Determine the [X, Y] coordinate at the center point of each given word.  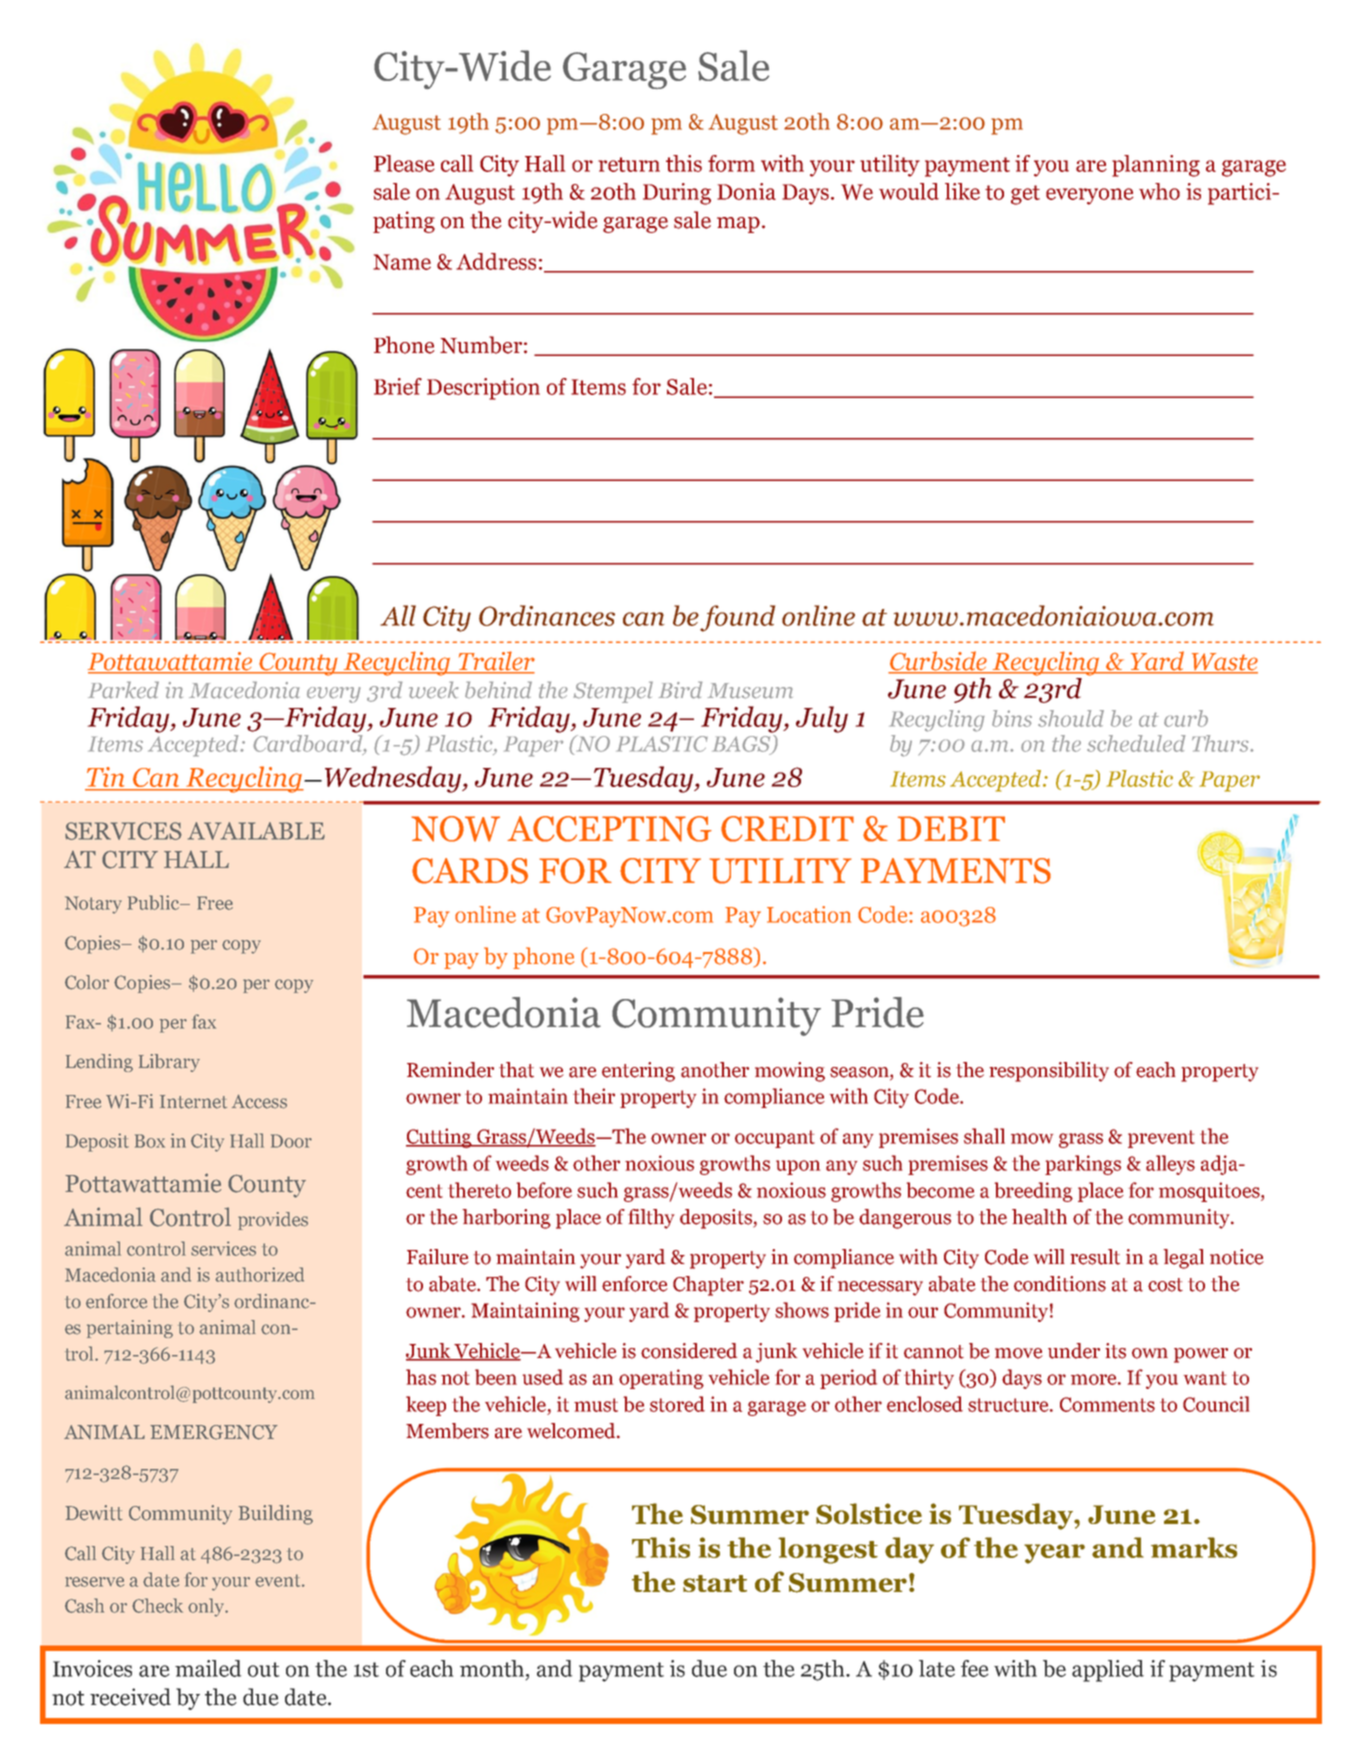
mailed [208, 1668]
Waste [1223, 663]
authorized [259, 1274]
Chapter [708, 1286]
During [677, 194]
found [737, 618]
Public [155, 902]
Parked [123, 690]
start [715, 1583]
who [1159, 191]
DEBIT [951, 828]
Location [809, 914]
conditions [1060, 1284]
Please [404, 163]
